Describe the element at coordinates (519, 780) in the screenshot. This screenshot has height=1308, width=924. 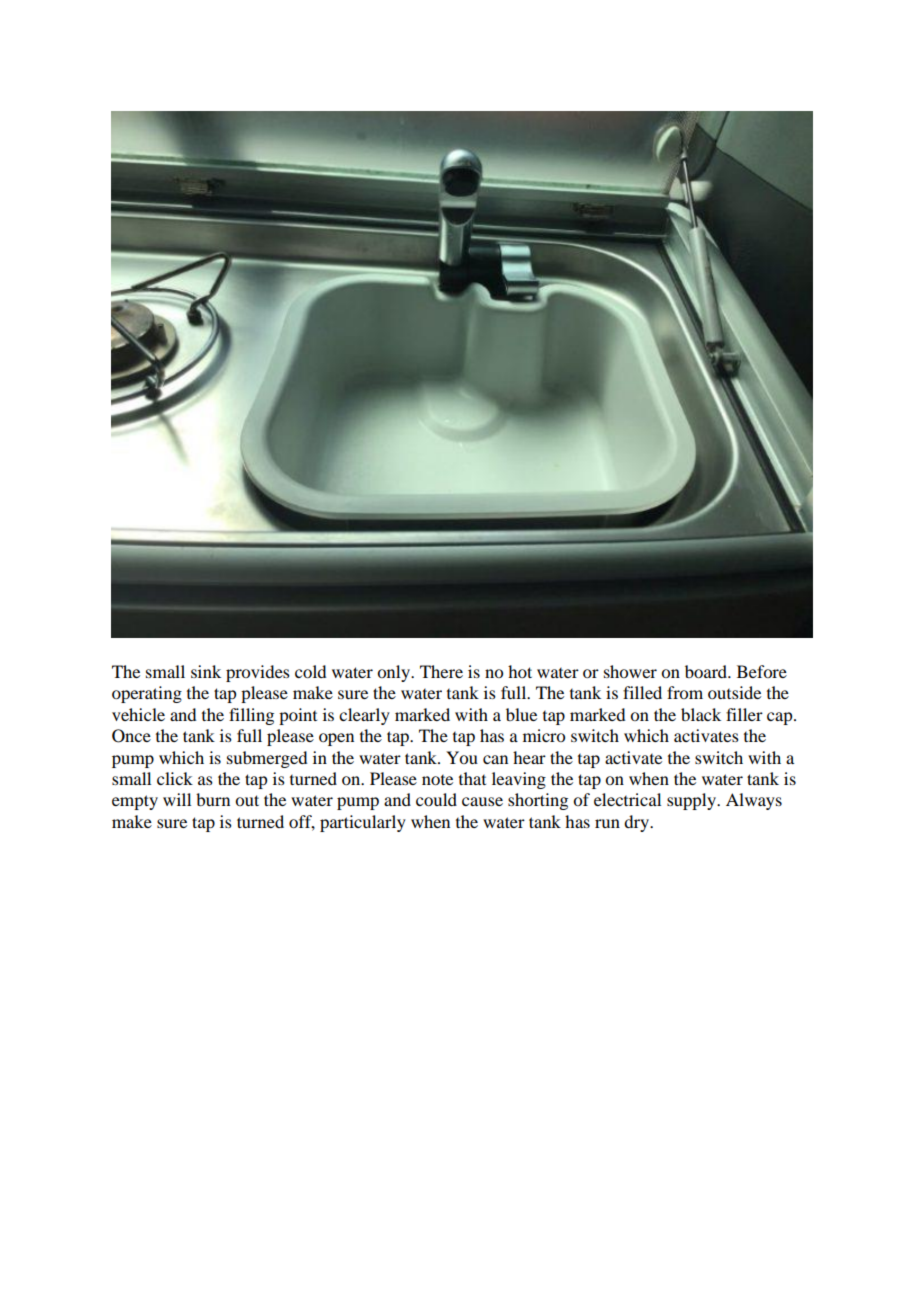
I see `leaving` at that location.
